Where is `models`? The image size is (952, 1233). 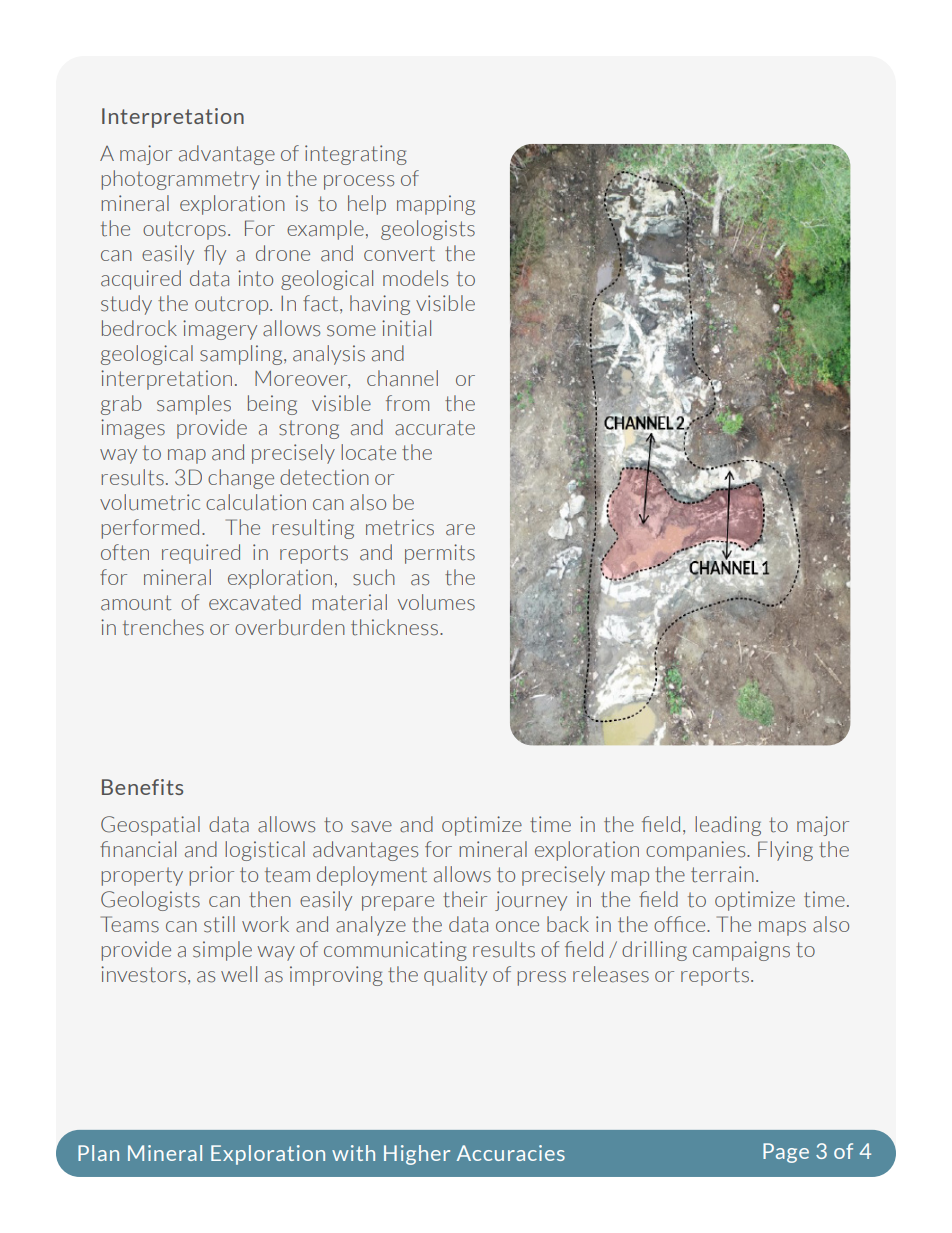
models is located at coordinates (415, 278).
